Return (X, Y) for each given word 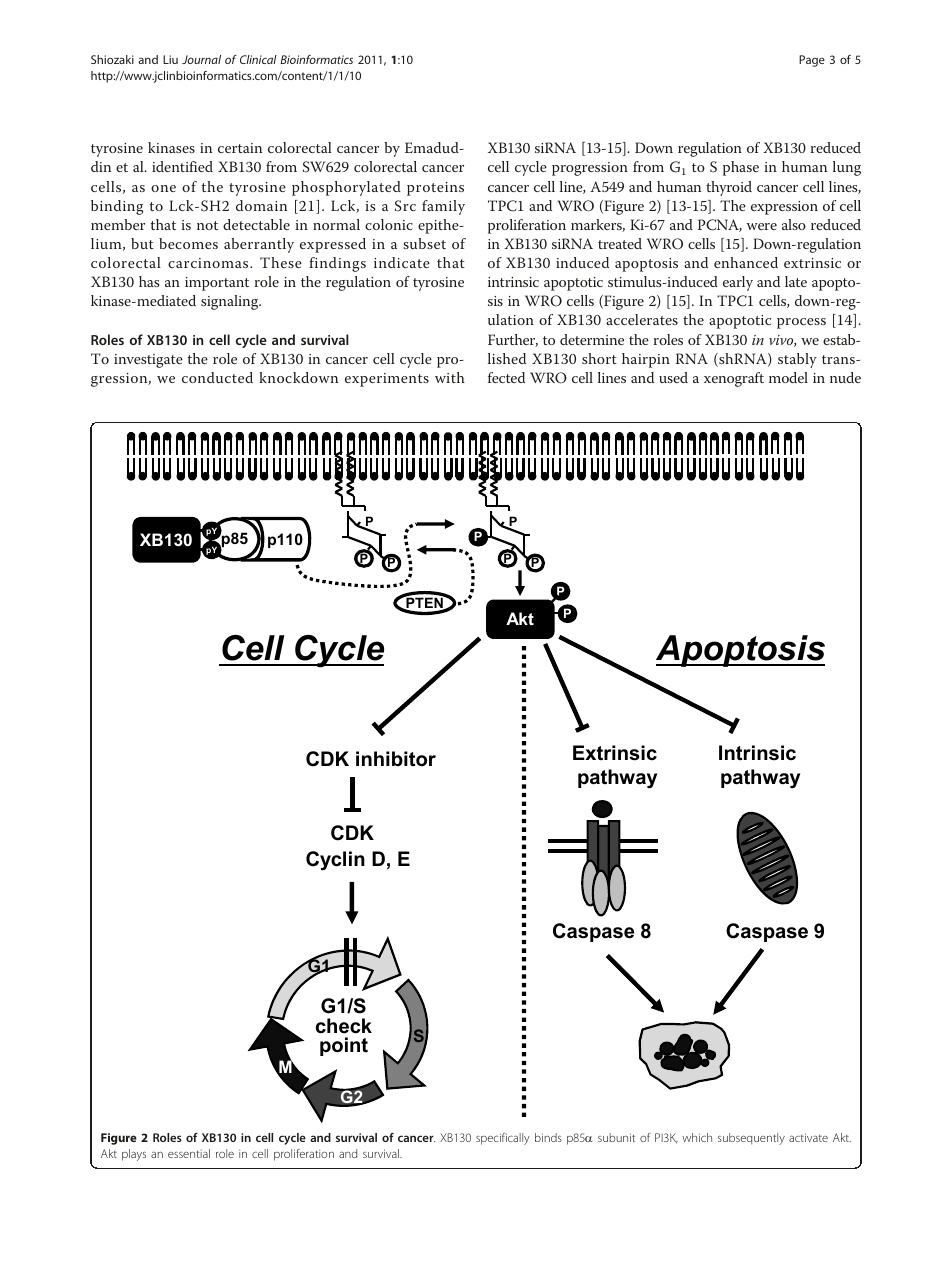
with (450, 377)
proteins (435, 189)
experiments (387, 380)
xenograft (734, 379)
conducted (217, 377)
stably (797, 360)
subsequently (751, 1139)
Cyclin (335, 861)
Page (812, 61)
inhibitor (396, 759)
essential (189, 1153)
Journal (201, 59)
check (344, 1026)
